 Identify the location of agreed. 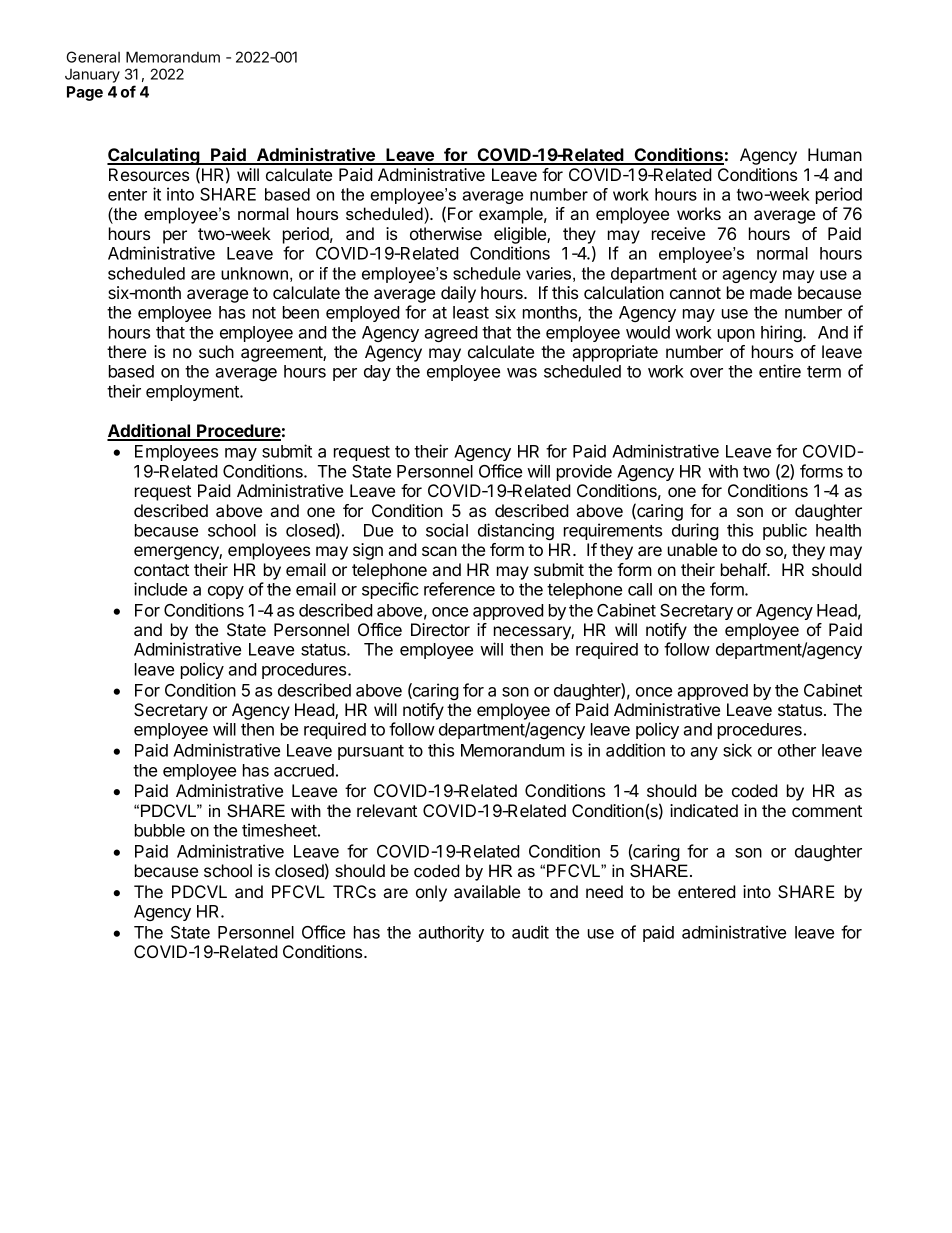
(451, 334).
